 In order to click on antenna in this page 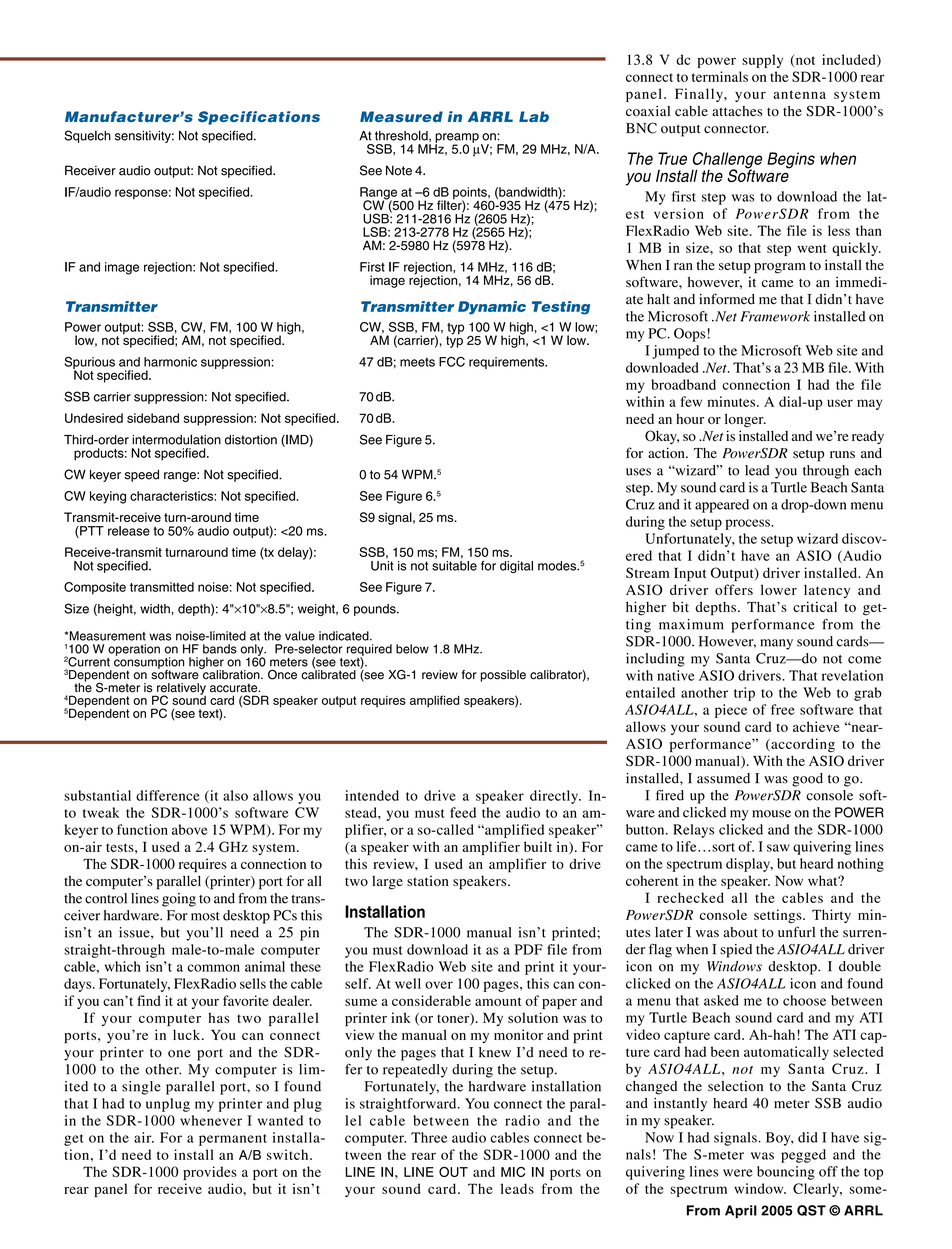, I will do `click(799, 94)`.
